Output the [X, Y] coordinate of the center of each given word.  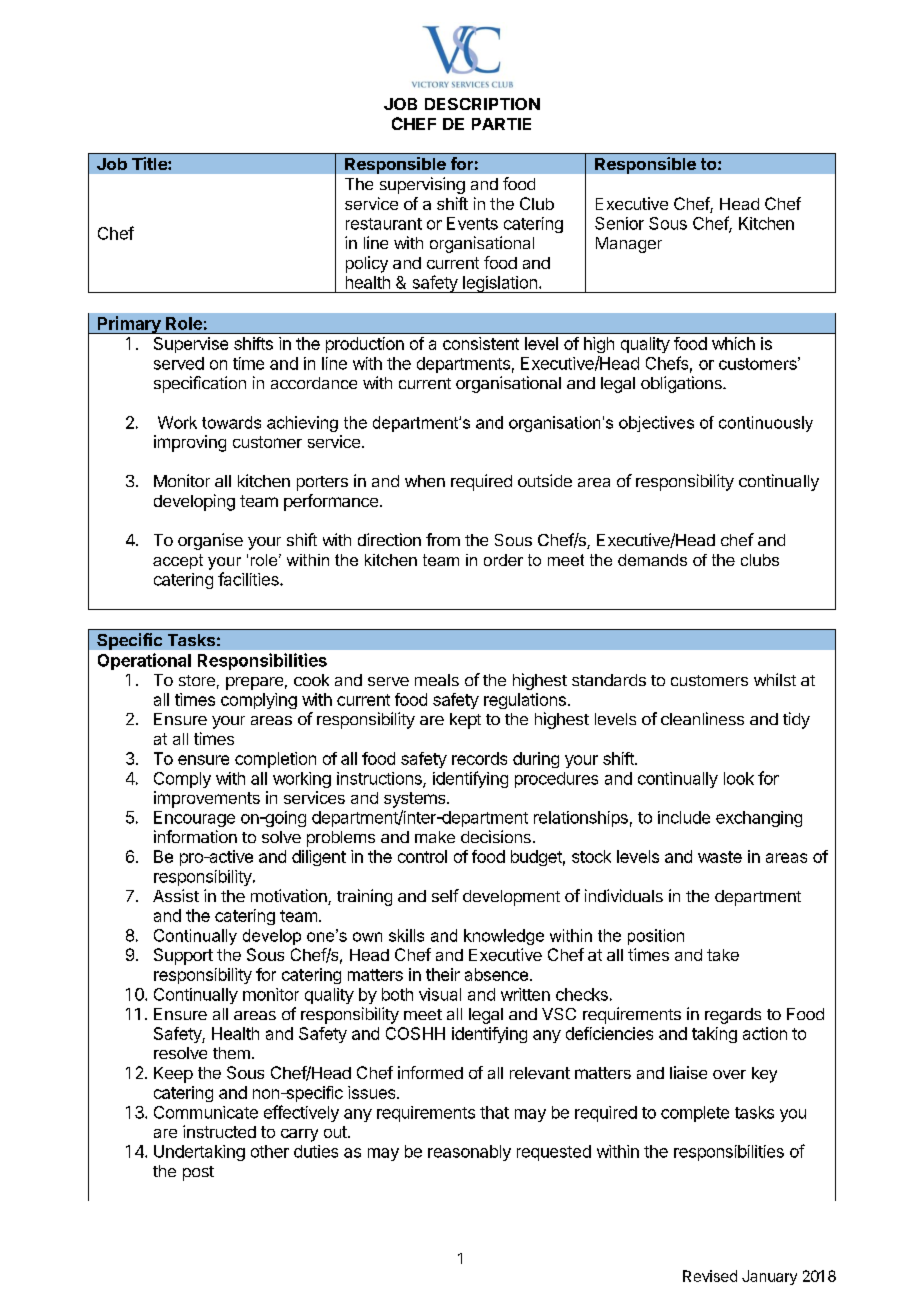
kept [465, 721]
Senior [619, 223]
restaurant [384, 224]
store [197, 680]
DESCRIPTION [482, 104]
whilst [775, 679]
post [198, 1173]
